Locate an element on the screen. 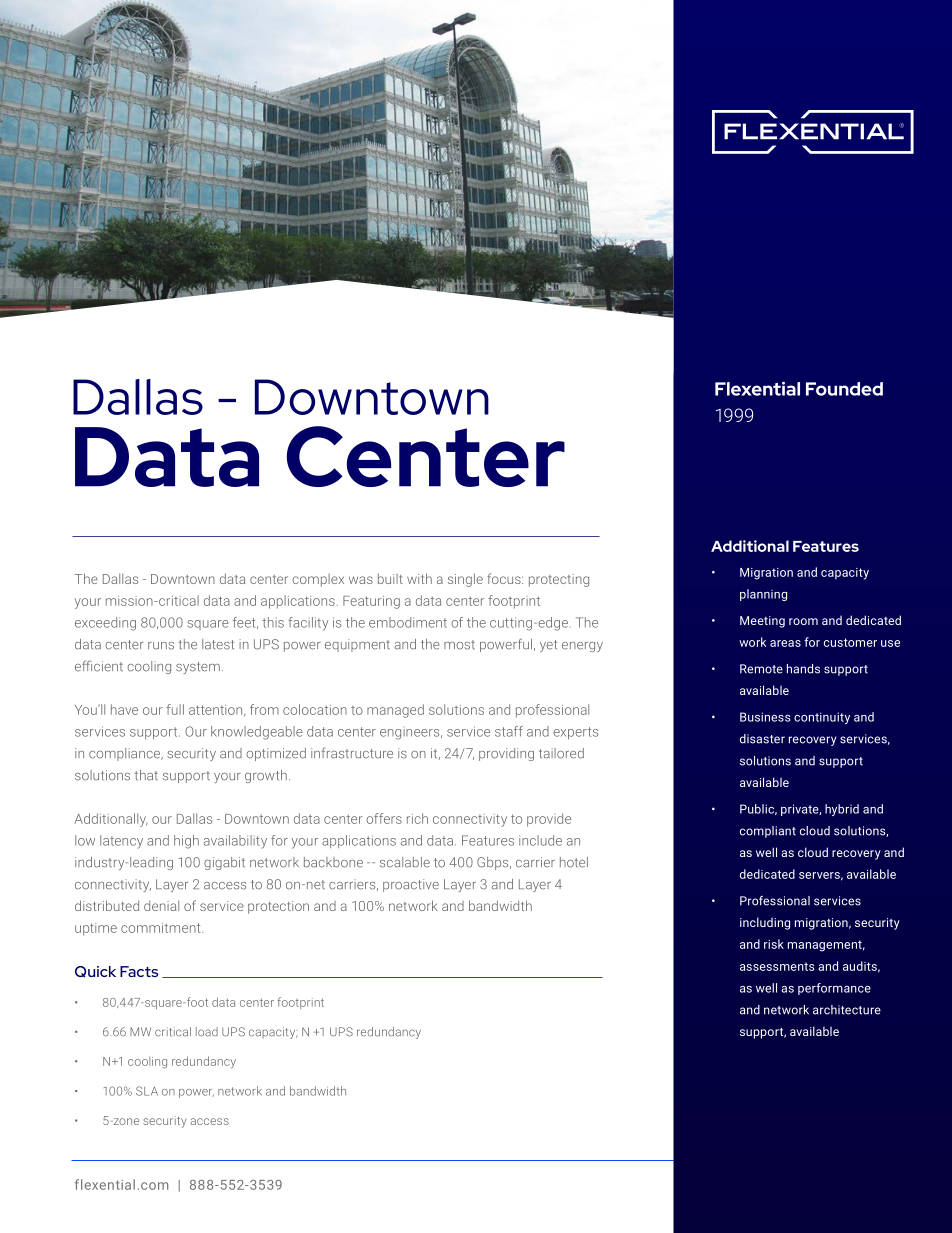  load is located at coordinates (207, 1032).
